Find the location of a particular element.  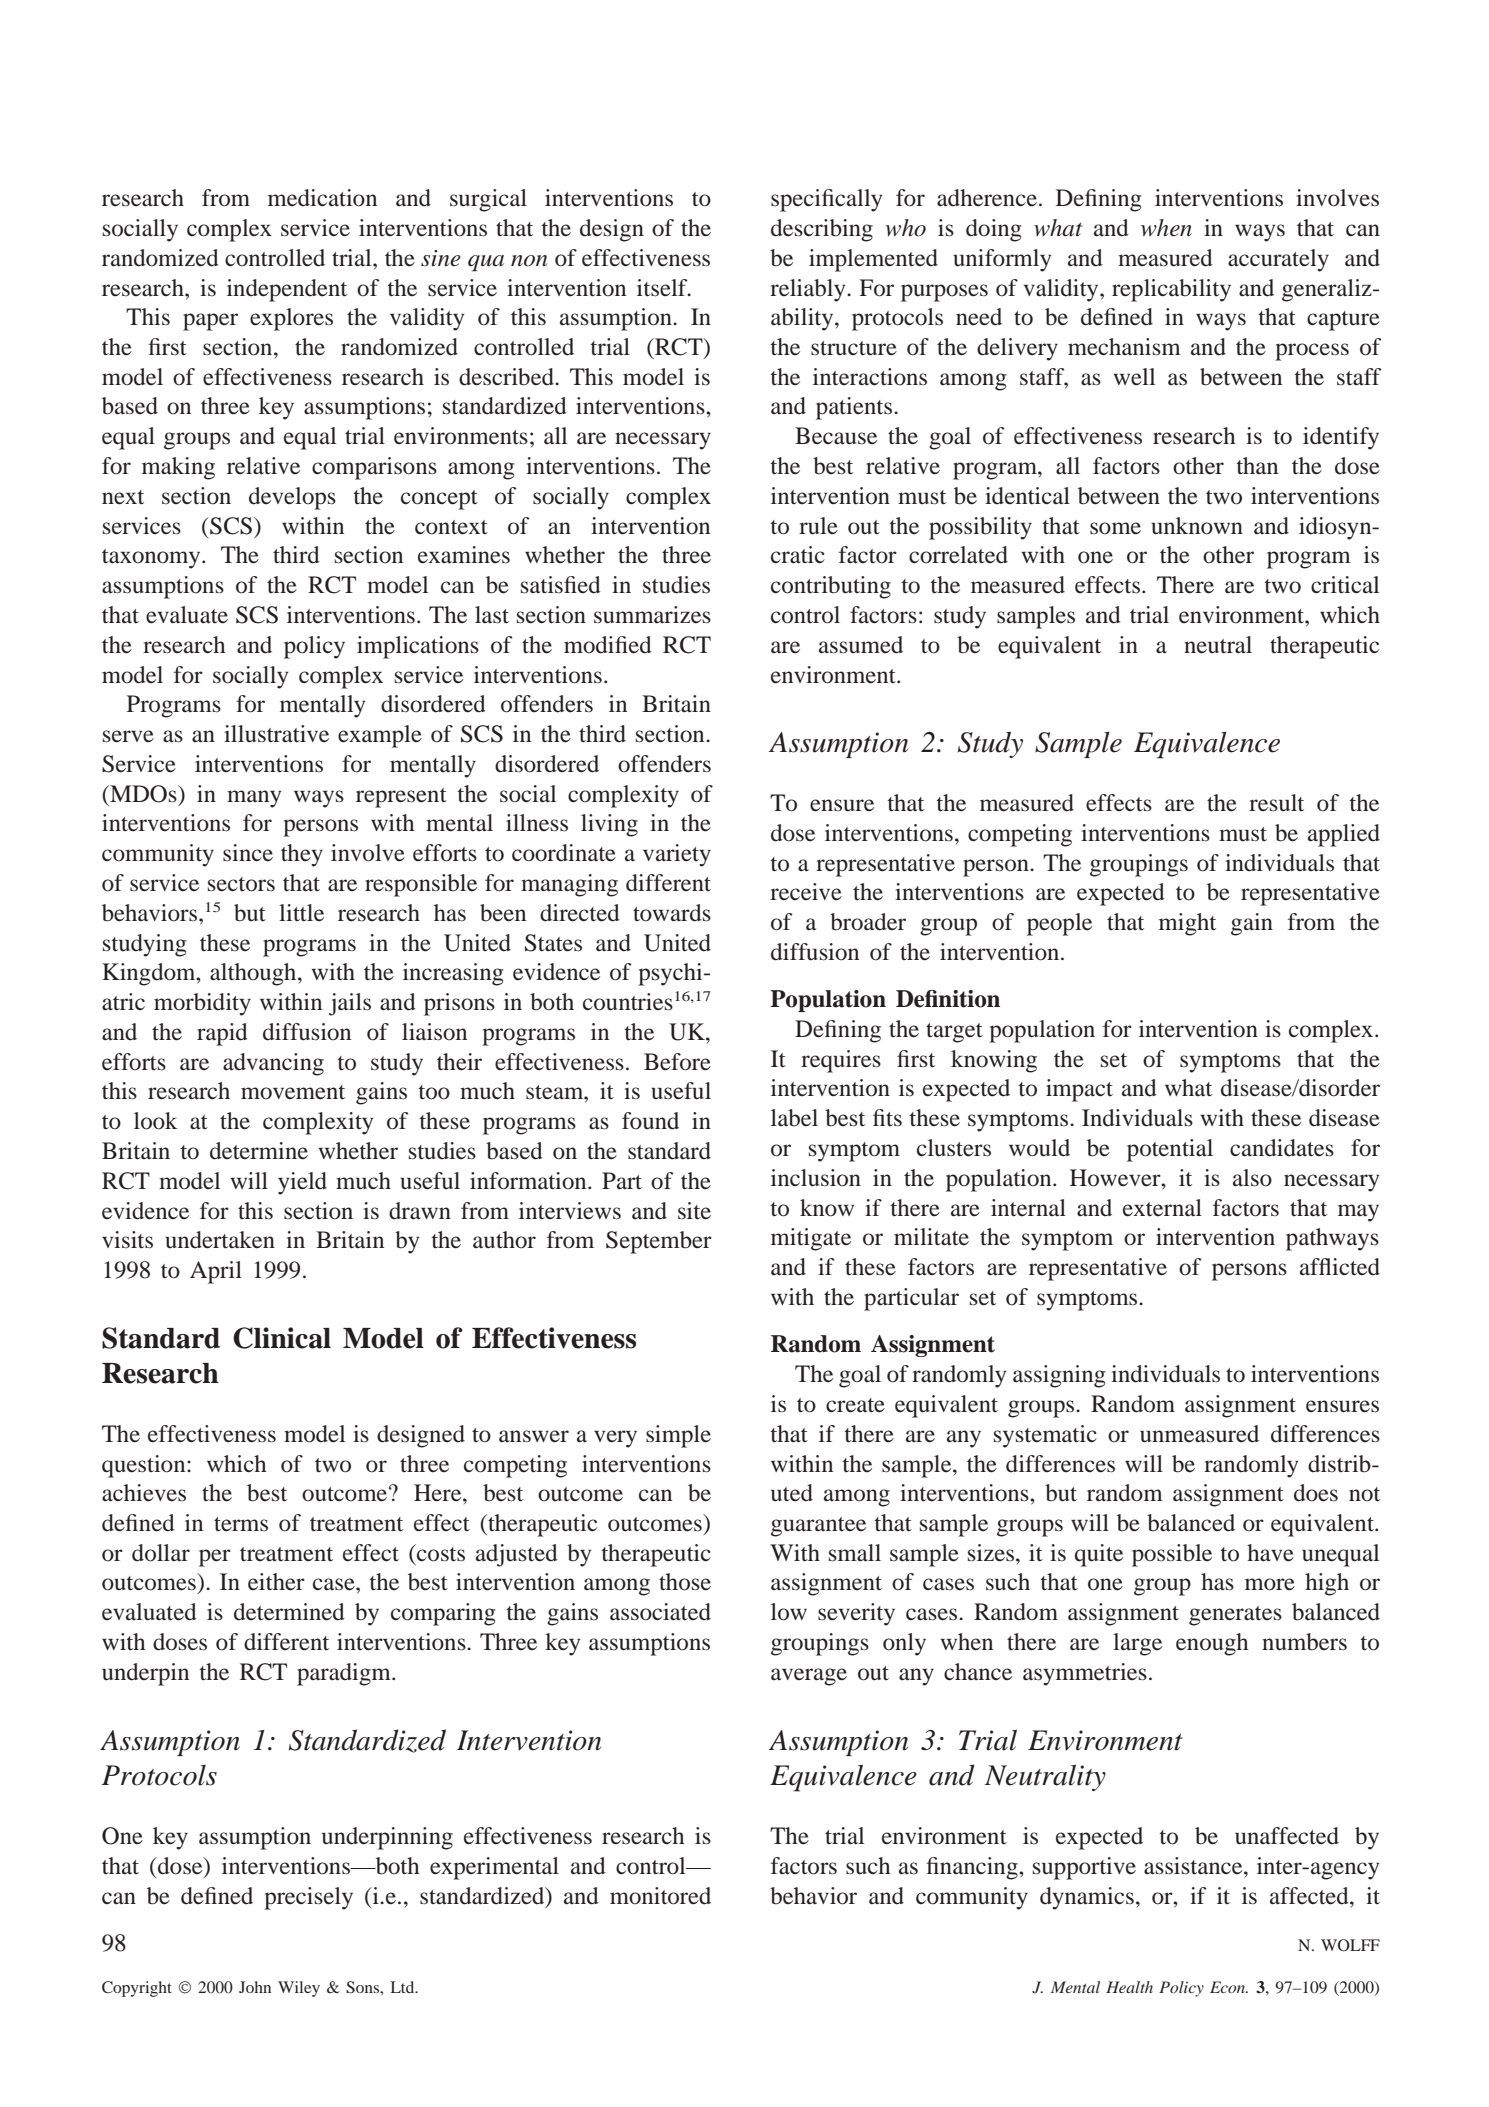

precisely is located at coordinates (308, 1898).
